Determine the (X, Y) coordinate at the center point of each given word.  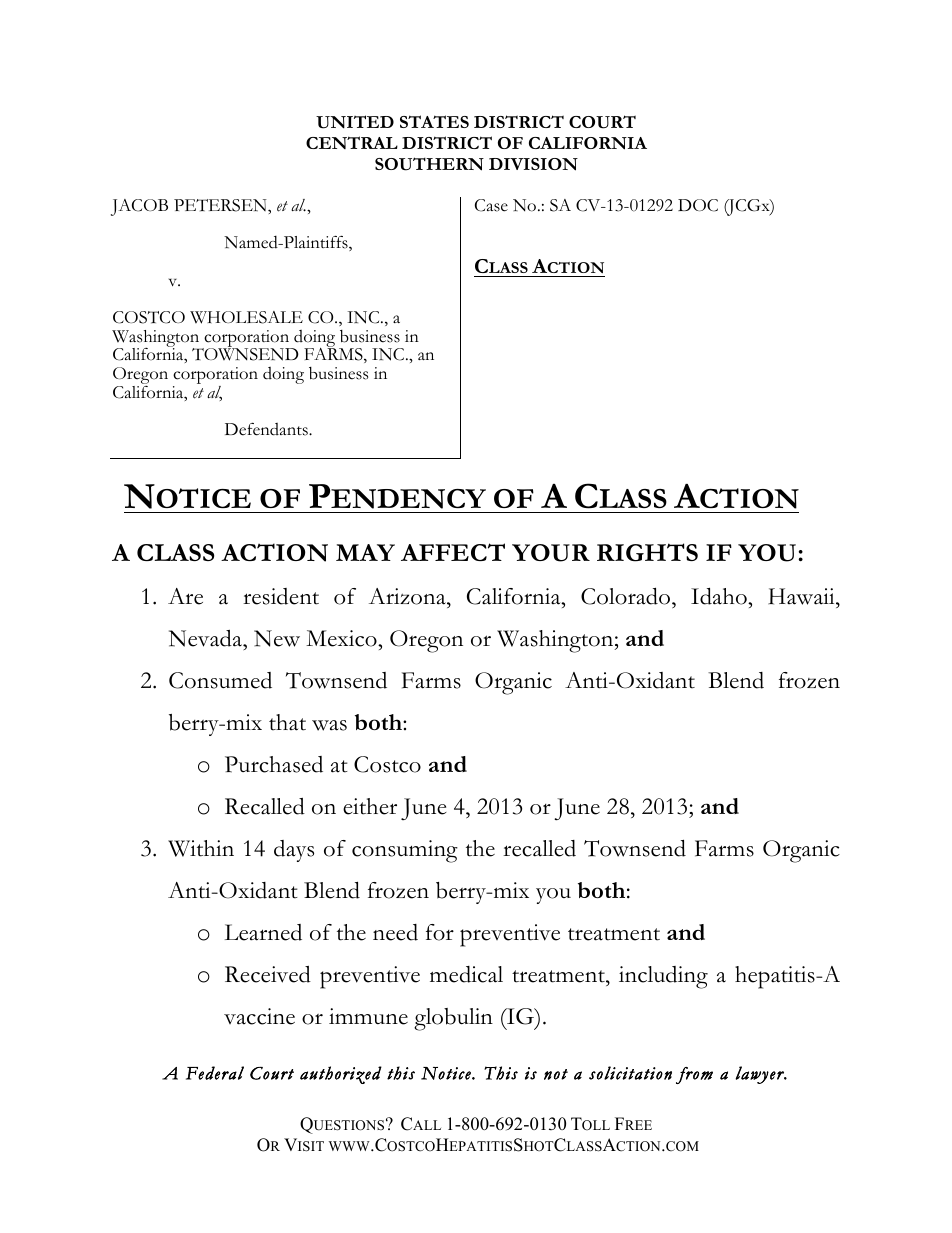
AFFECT (453, 552)
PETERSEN (221, 205)
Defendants (267, 429)
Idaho (720, 596)
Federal (215, 1073)
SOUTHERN (429, 164)
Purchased (274, 764)
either (370, 806)
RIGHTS (647, 552)
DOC (698, 205)
